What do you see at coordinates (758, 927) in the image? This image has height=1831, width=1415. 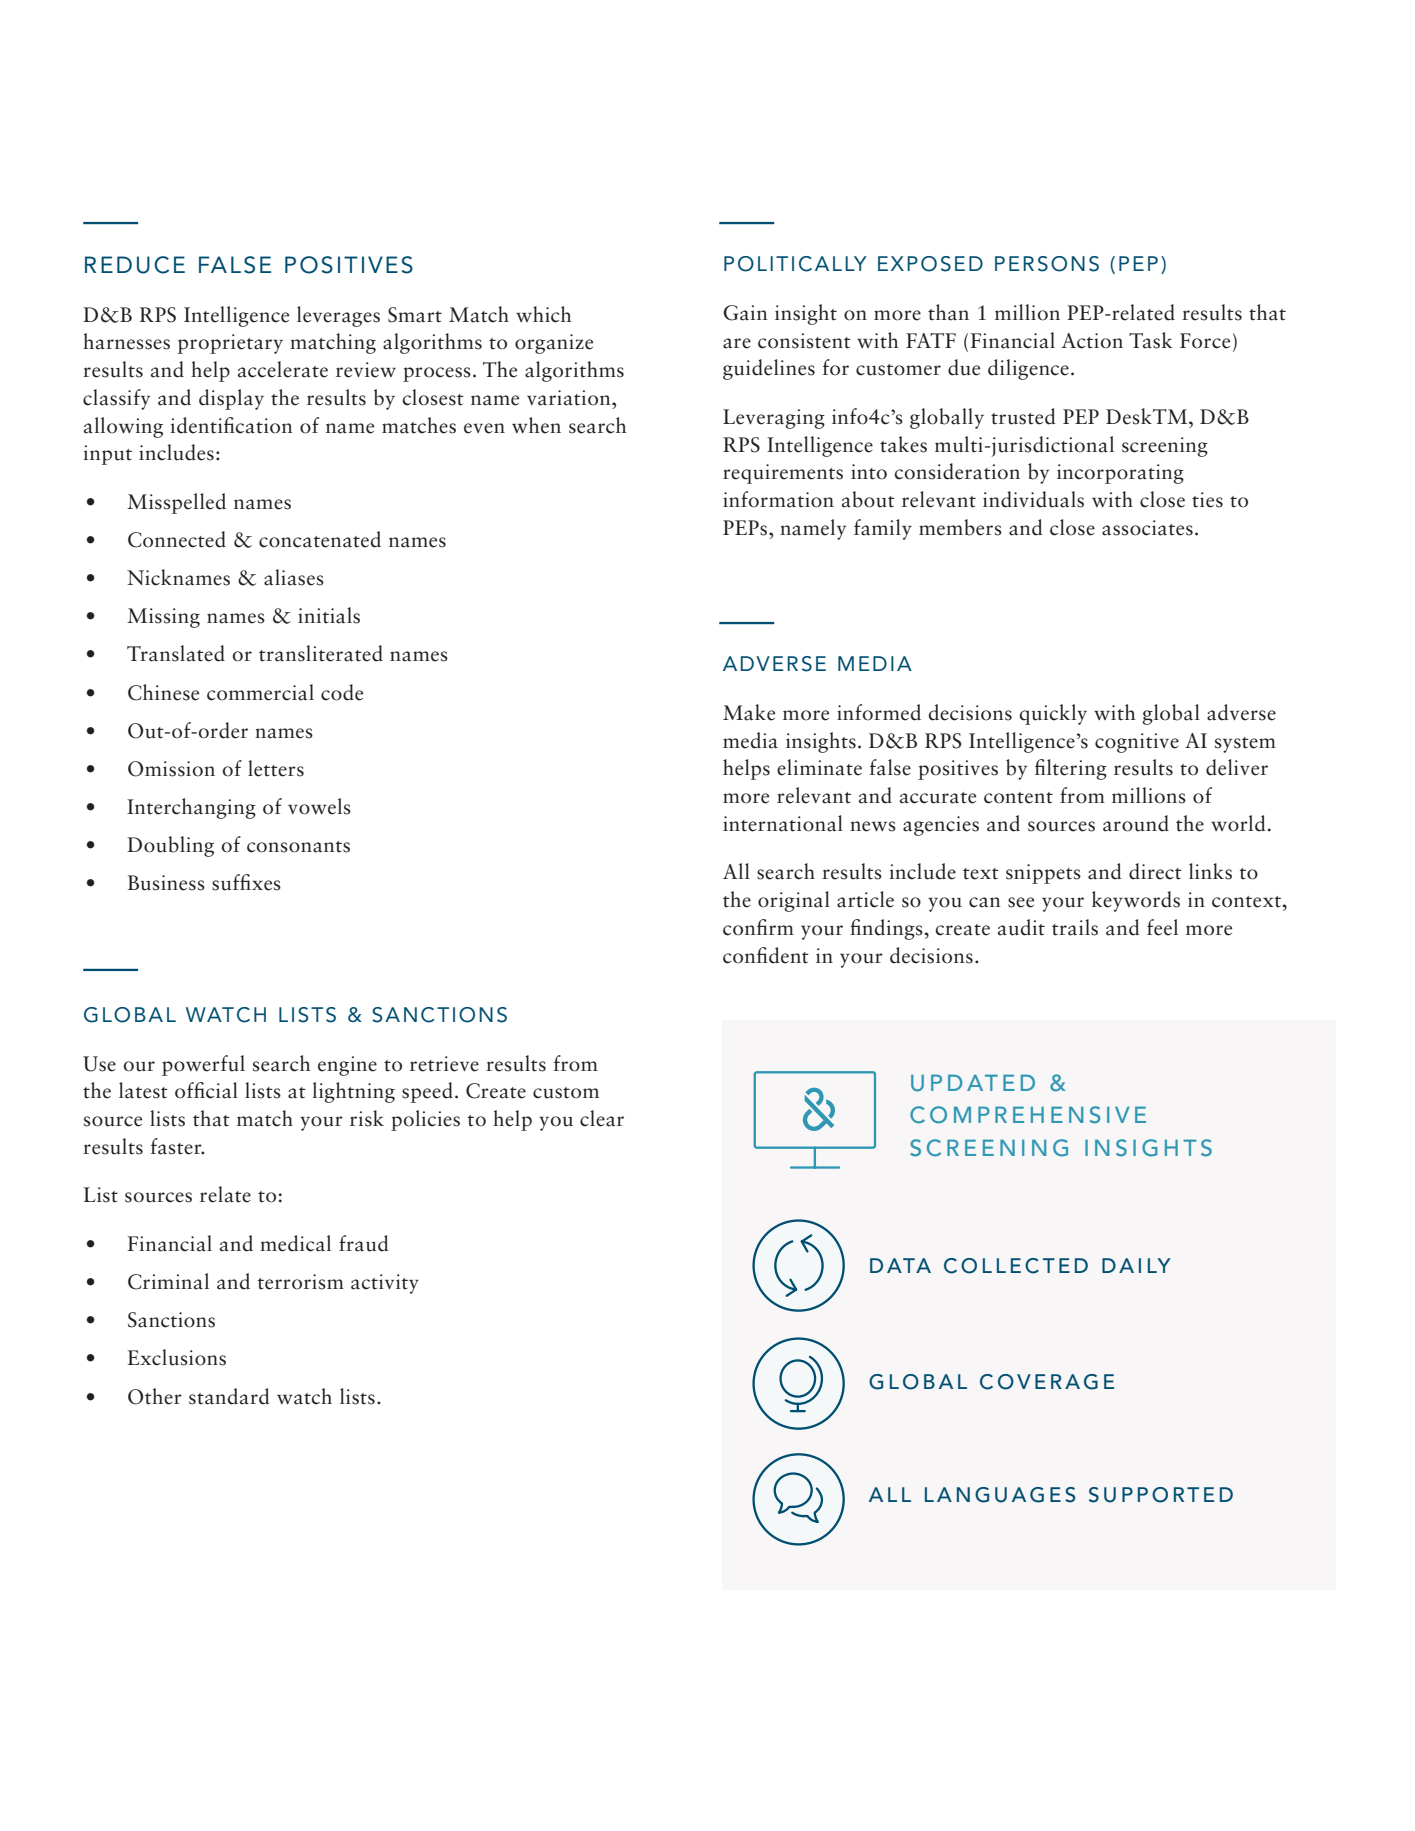 I see `confirm` at bounding box center [758, 927].
